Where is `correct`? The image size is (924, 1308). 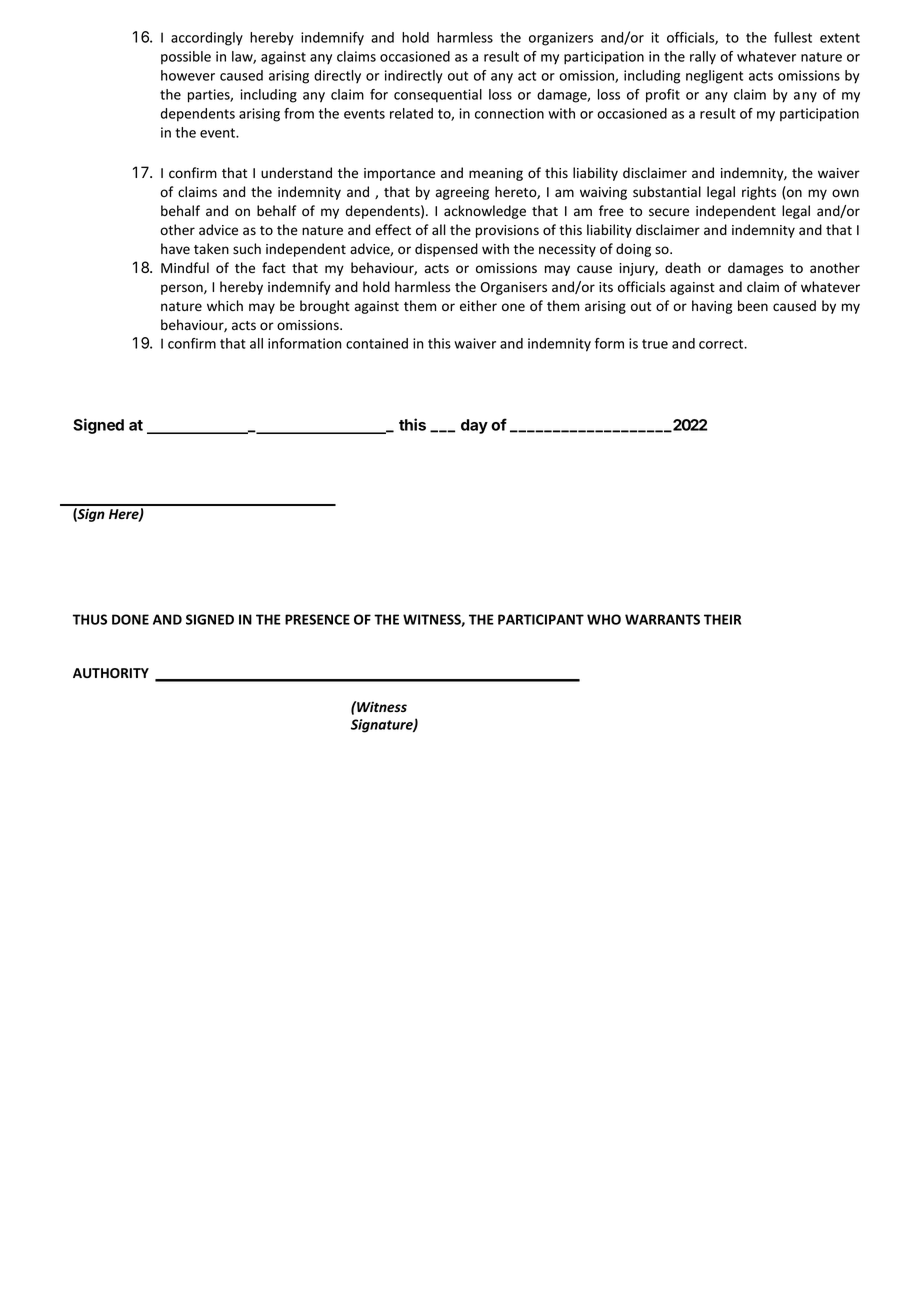 correct is located at coordinates (722, 344).
